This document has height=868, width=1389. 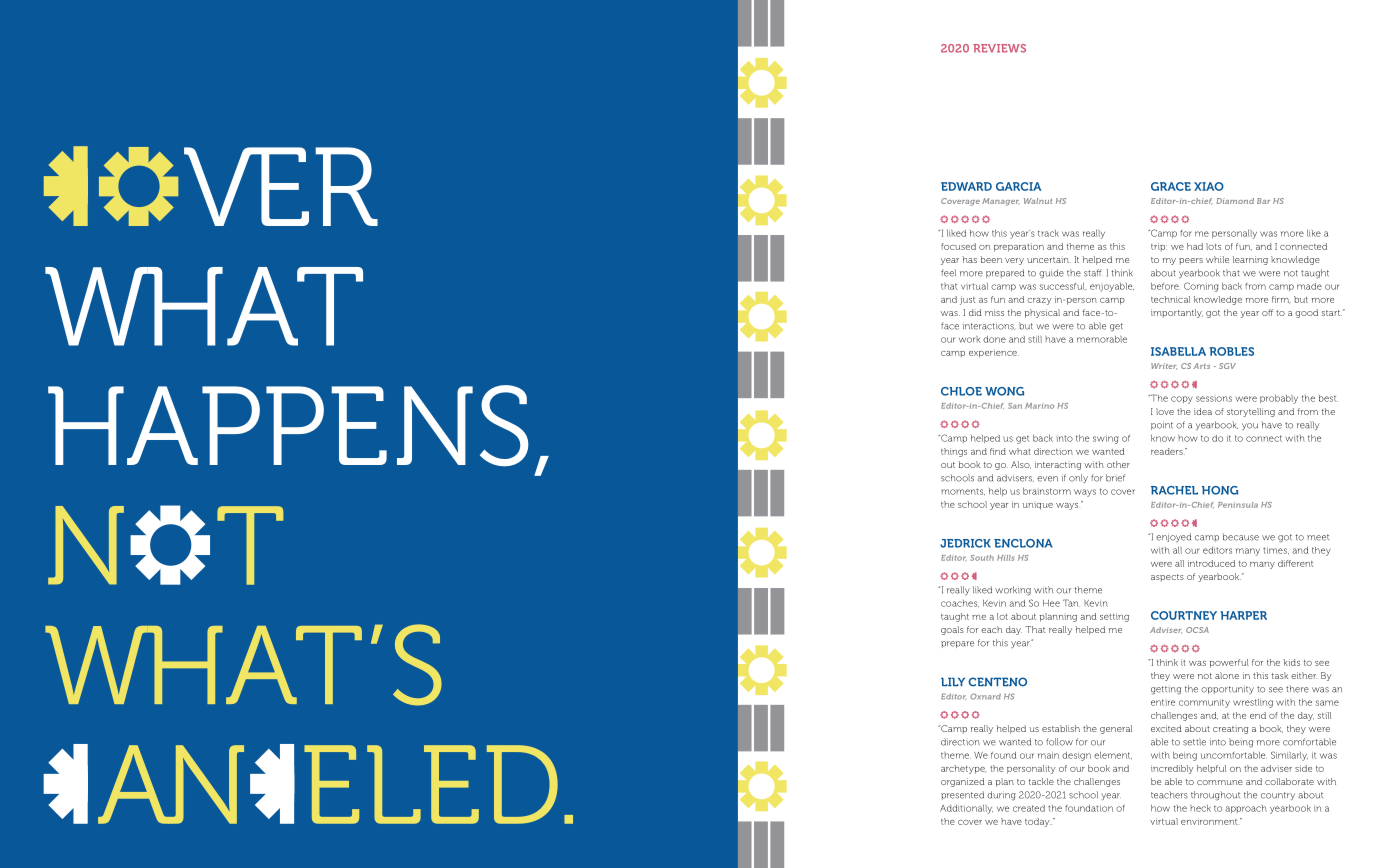 What do you see at coordinates (960, 603) in the document?
I see `coaches` at bounding box center [960, 603].
